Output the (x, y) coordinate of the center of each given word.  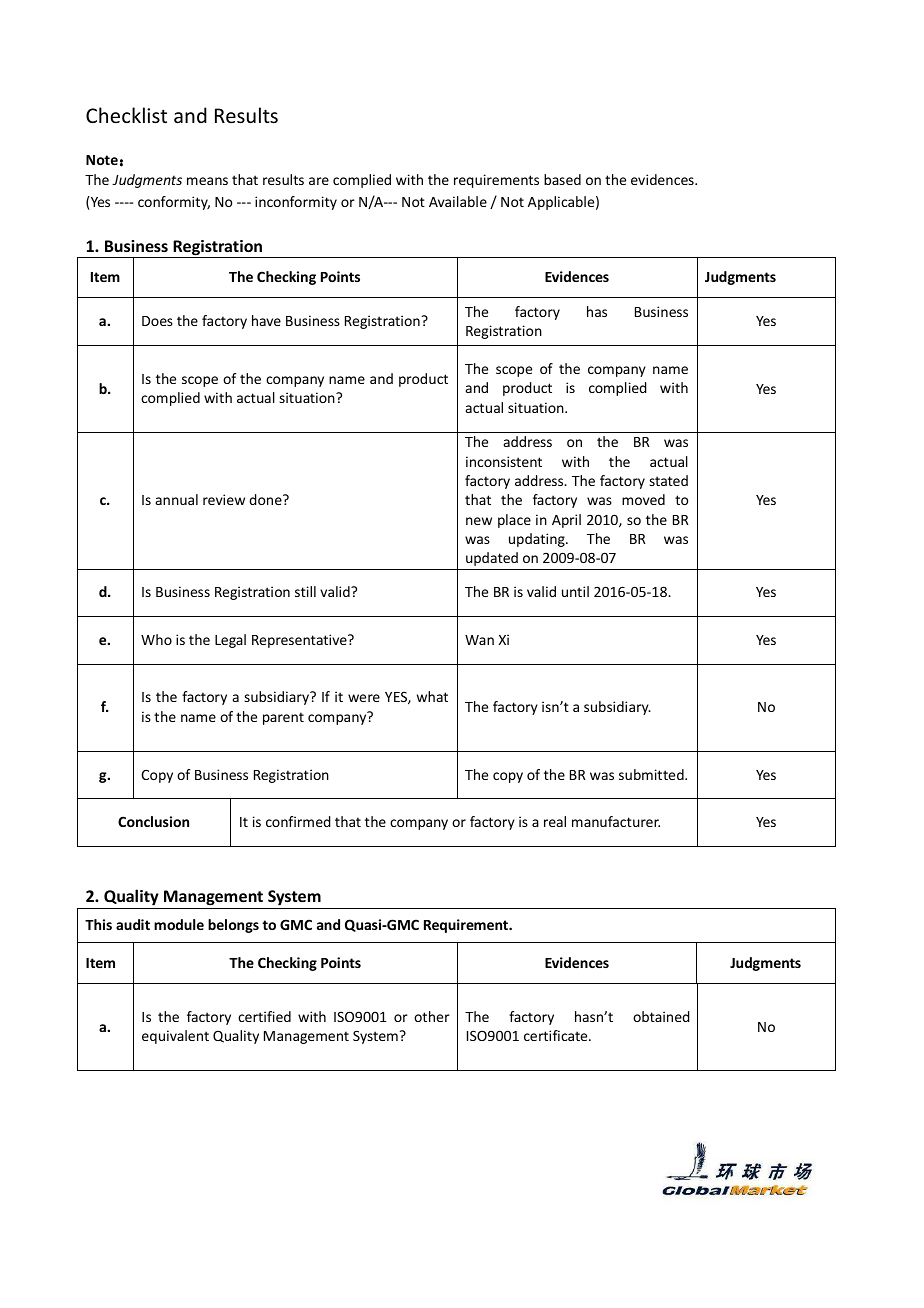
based (562, 179)
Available (458, 201)
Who (156, 639)
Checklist (126, 115)
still (305, 591)
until (575, 591)
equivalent (175, 1037)
